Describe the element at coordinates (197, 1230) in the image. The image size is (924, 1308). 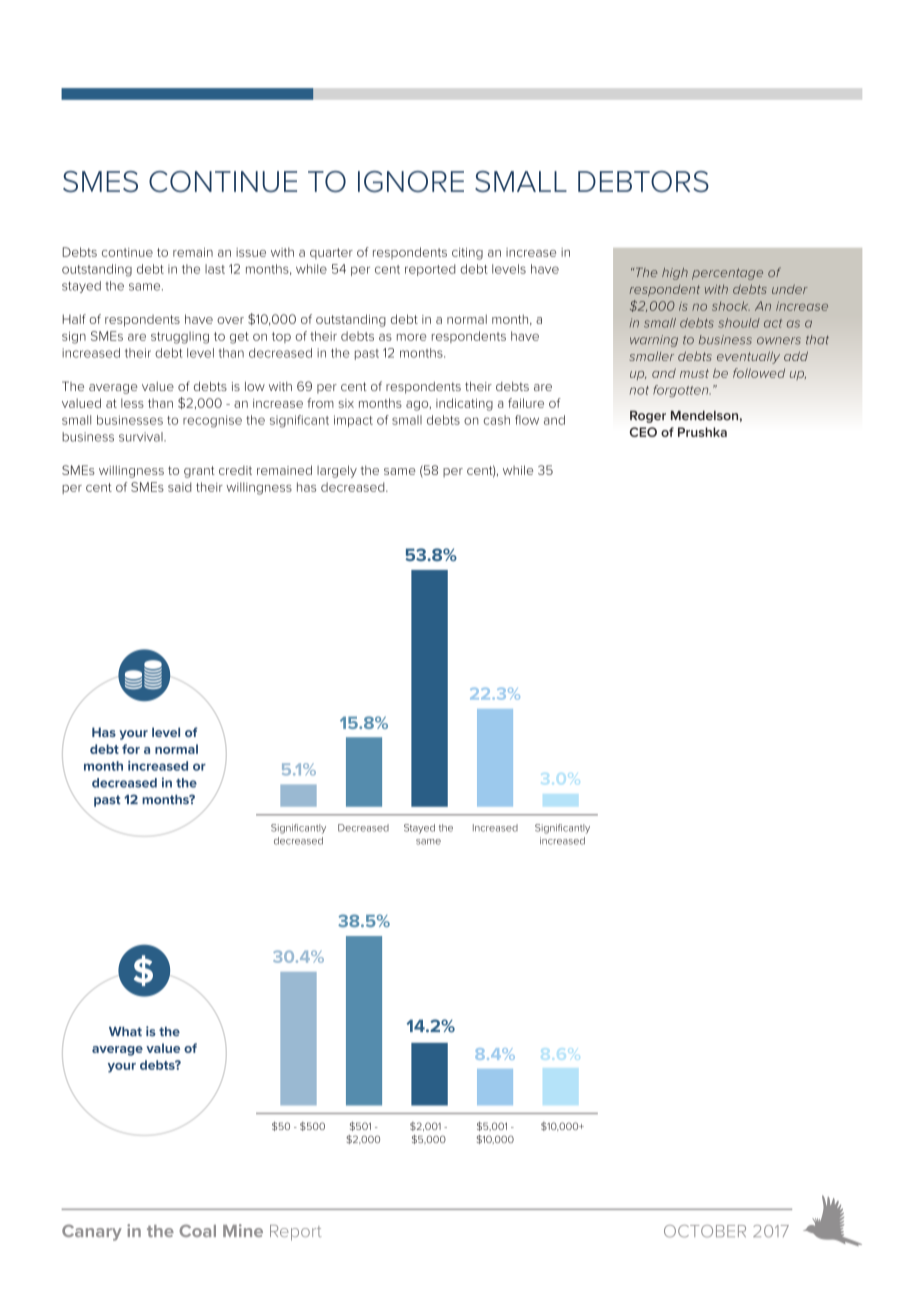
I see `Coal` at that location.
